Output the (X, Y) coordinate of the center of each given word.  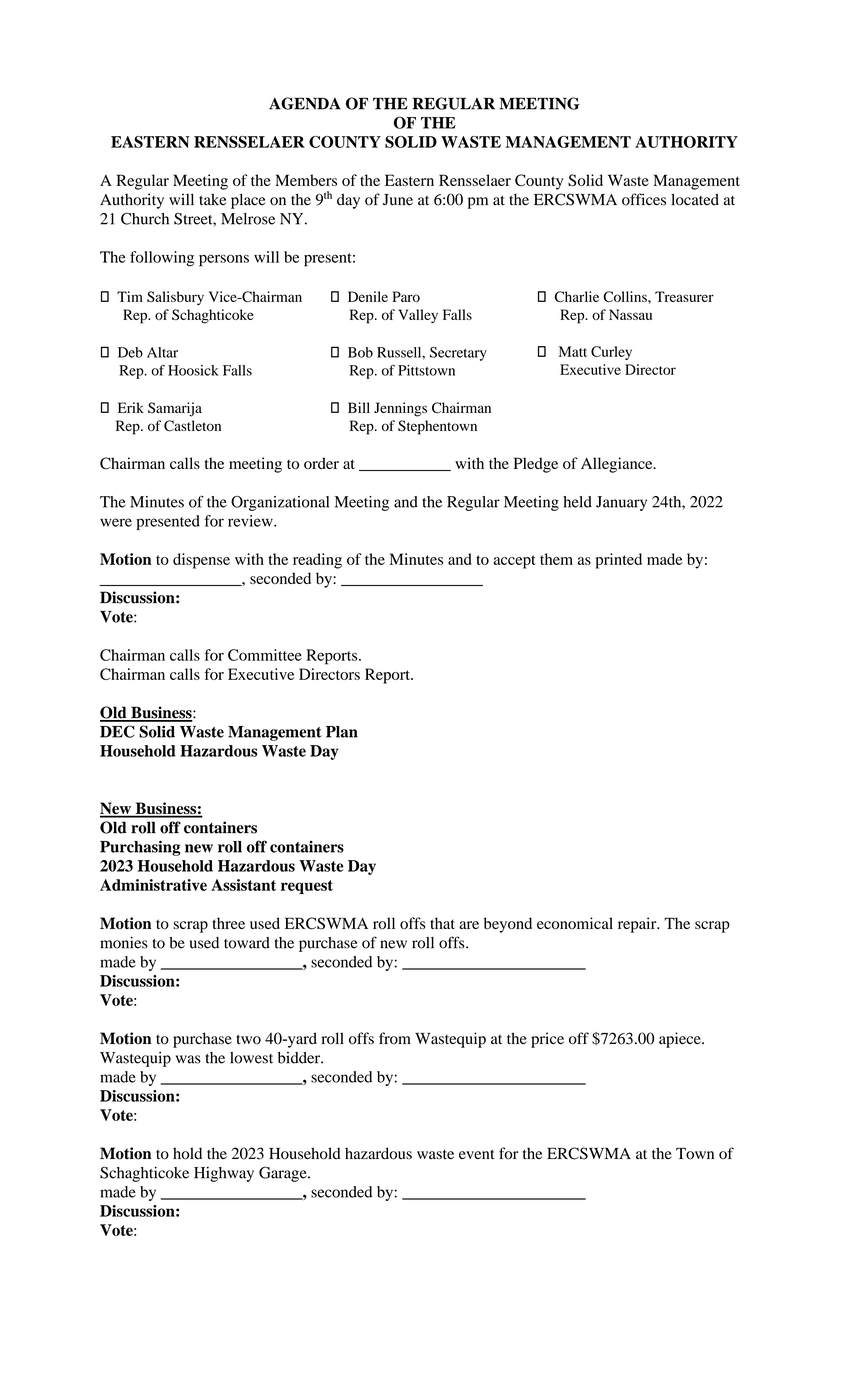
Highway (224, 1174)
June (398, 200)
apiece (681, 1040)
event (477, 1154)
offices (644, 199)
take (212, 199)
